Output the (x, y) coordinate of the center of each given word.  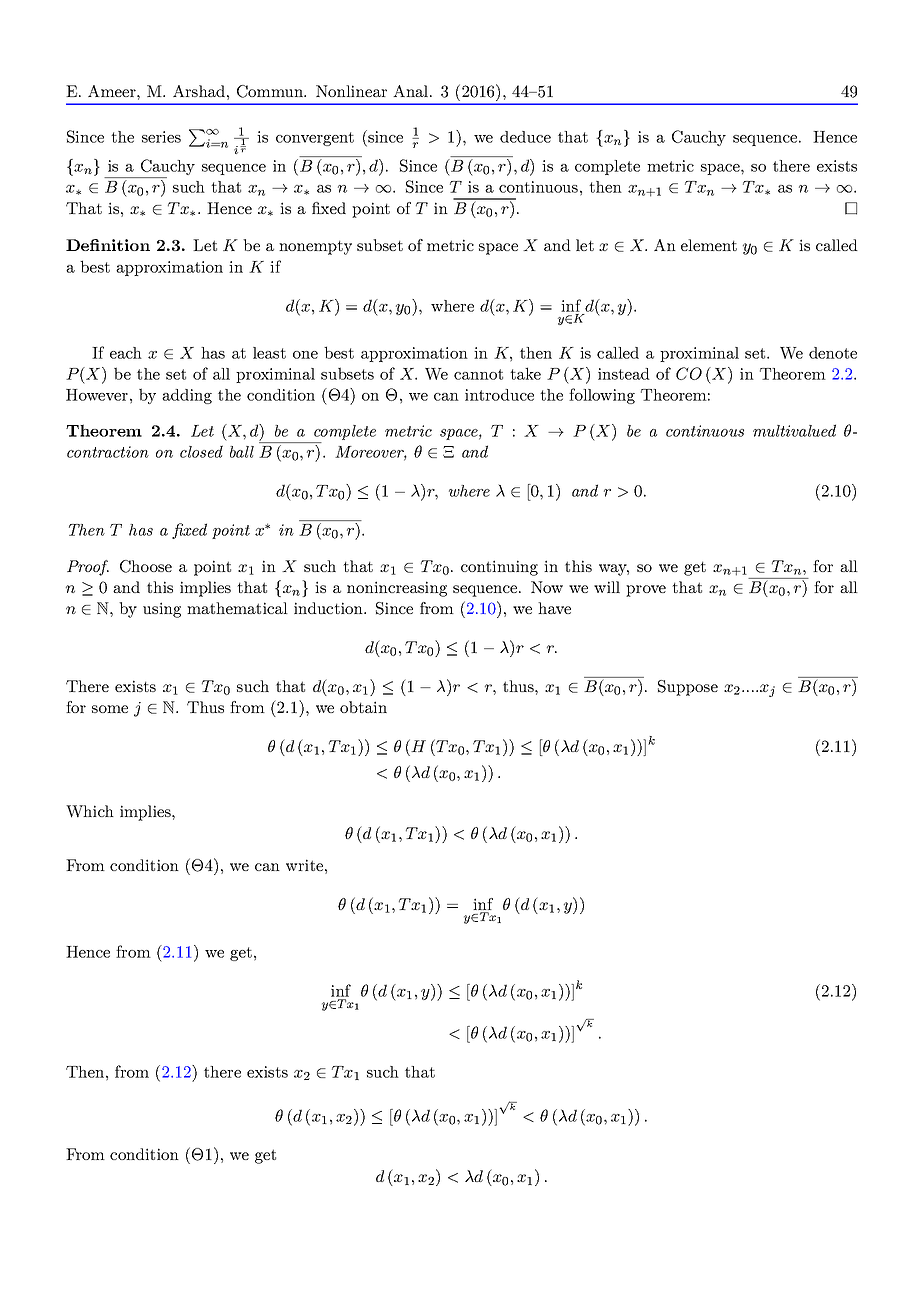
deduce (525, 137)
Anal (410, 91)
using (162, 610)
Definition (108, 245)
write (304, 865)
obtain (363, 707)
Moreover (371, 453)
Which (90, 811)
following (602, 396)
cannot (478, 374)
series (161, 137)
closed (201, 451)
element (709, 245)
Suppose (688, 688)
